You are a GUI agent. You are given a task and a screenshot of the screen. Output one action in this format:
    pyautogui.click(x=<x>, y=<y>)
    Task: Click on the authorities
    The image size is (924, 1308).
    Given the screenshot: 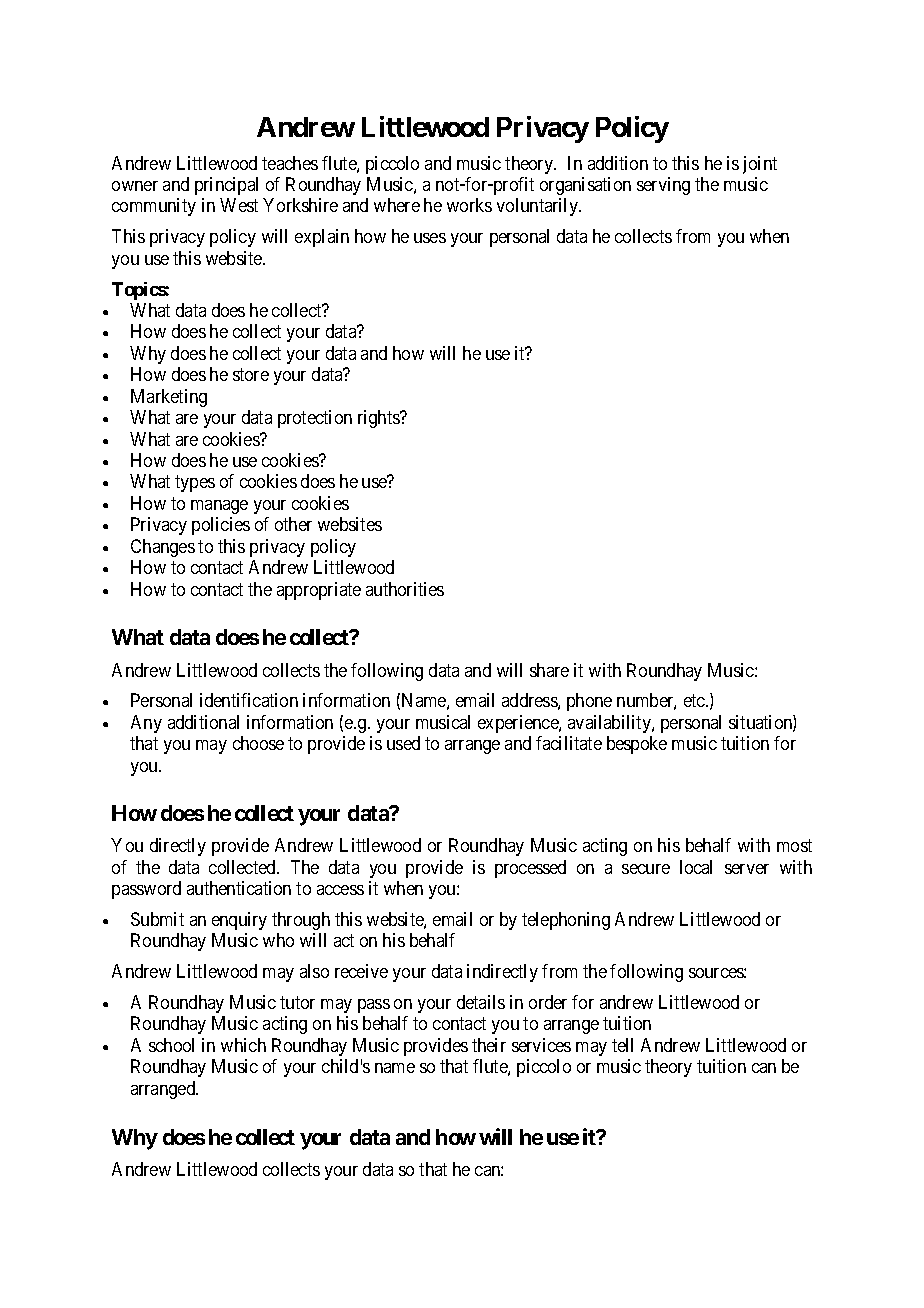 What is the action you would take?
    pyautogui.click(x=405, y=589)
